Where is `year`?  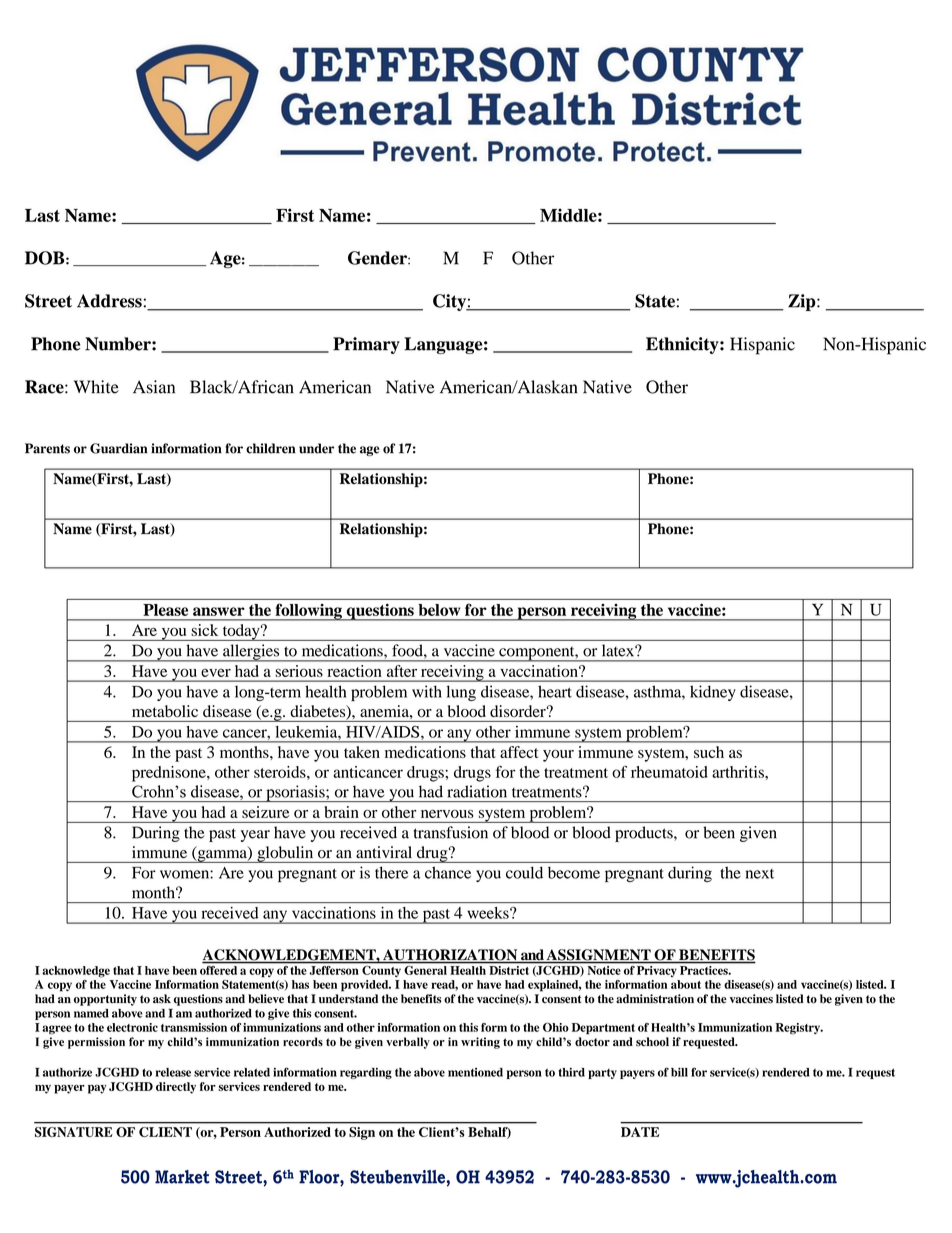
year is located at coordinates (255, 836).
